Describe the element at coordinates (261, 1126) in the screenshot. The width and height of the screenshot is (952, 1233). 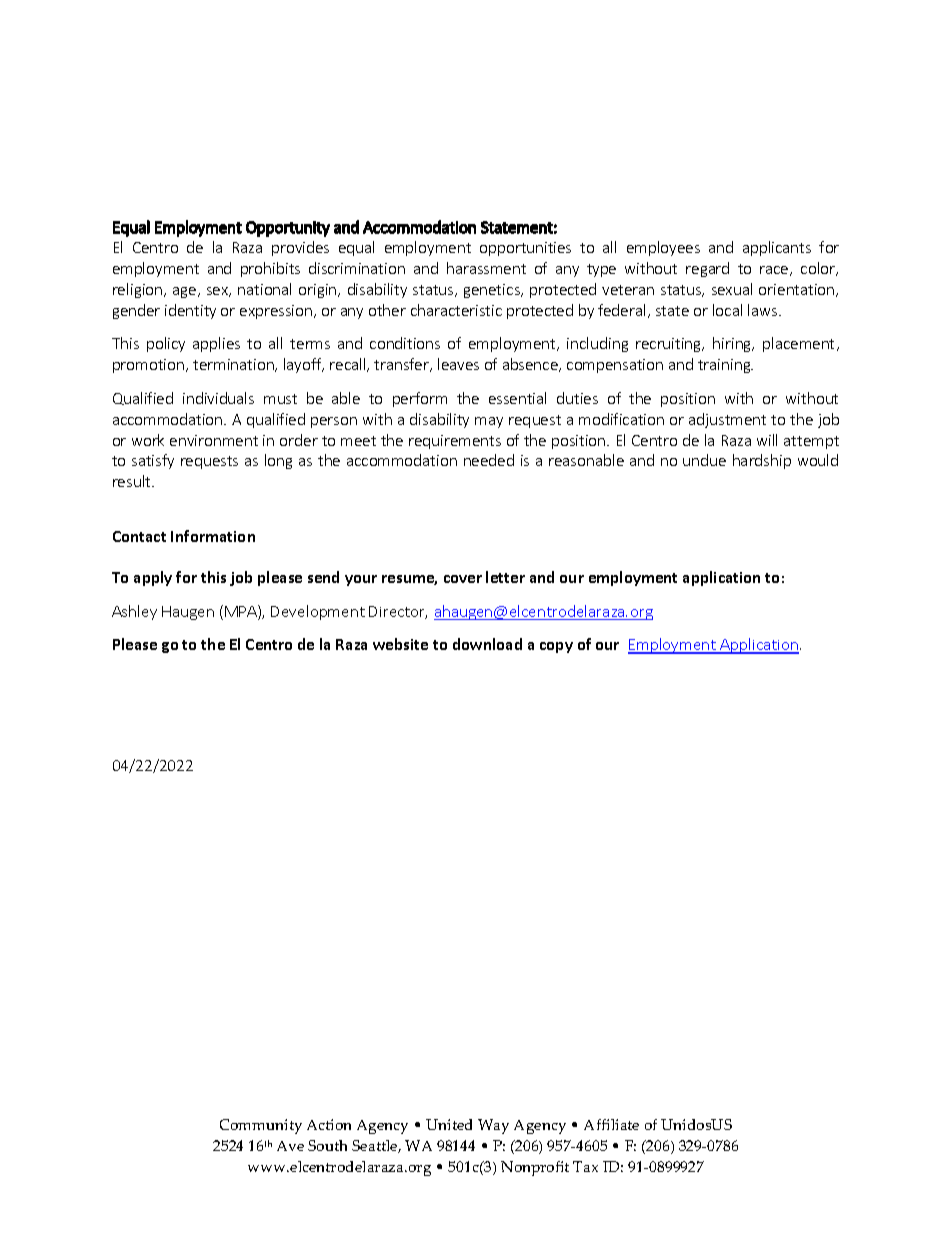
I see `Community` at that location.
